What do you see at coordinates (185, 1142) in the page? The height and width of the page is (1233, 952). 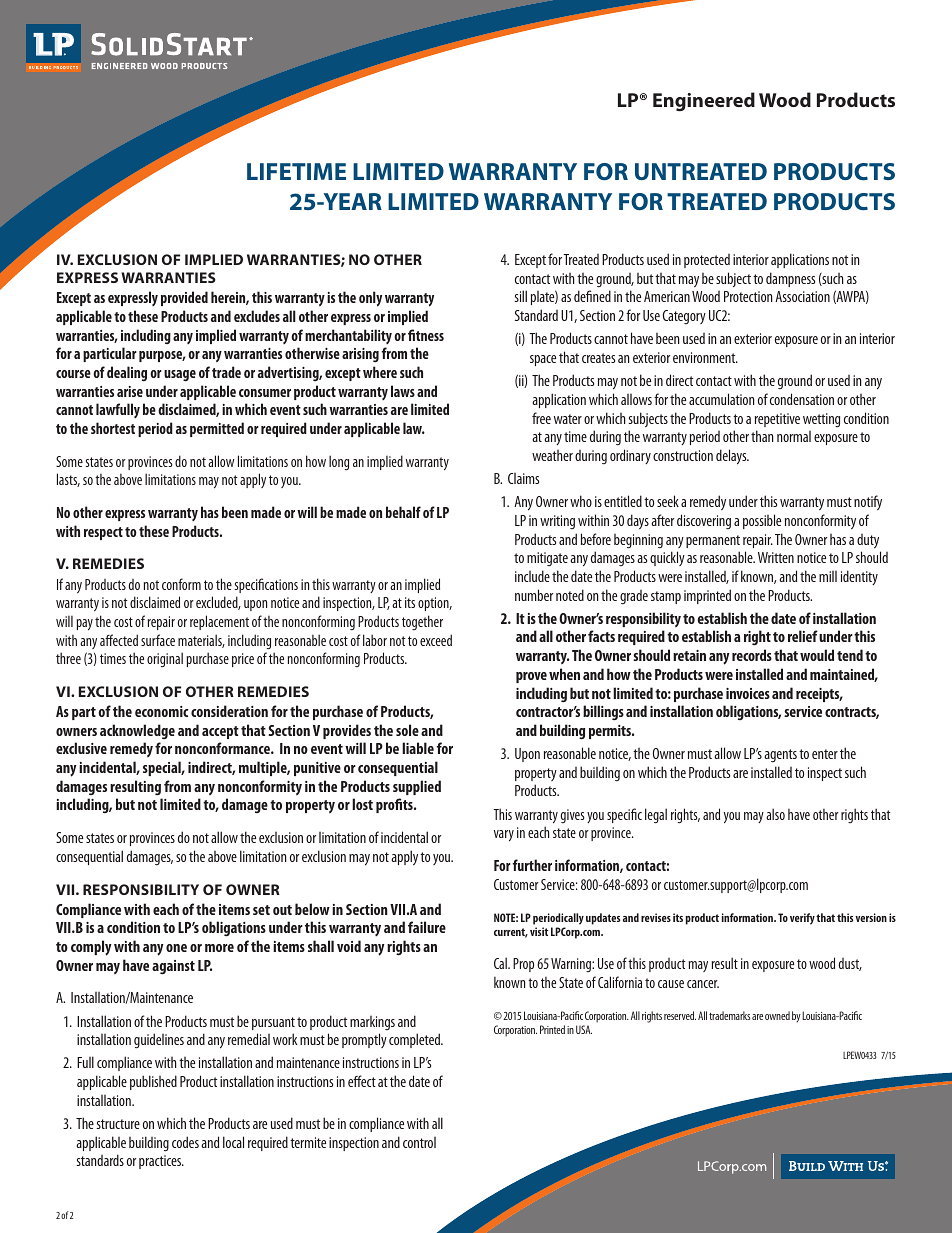 I see `codes` at bounding box center [185, 1142].
